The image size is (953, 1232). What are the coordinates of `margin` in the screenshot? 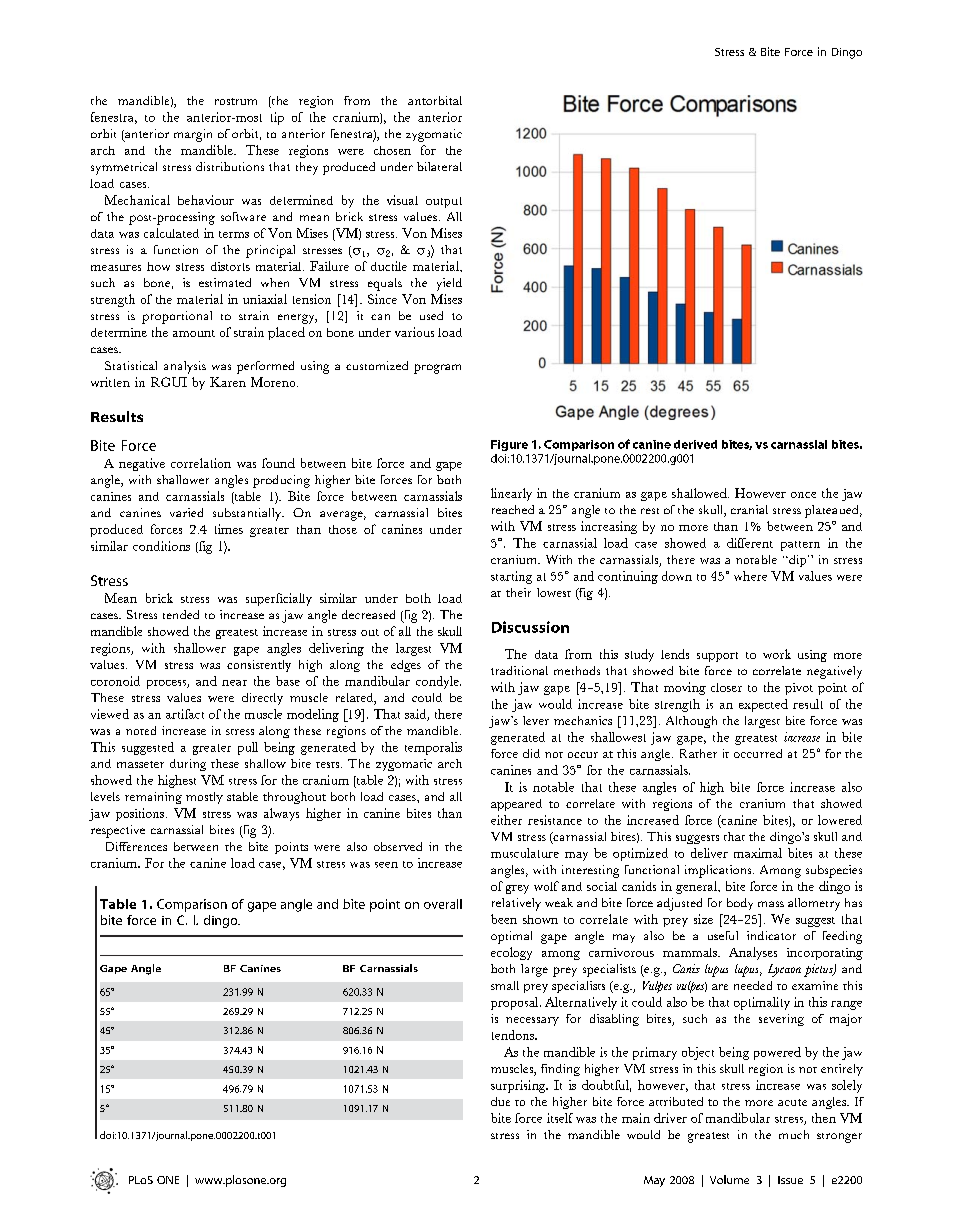 It's located at (193, 135).
